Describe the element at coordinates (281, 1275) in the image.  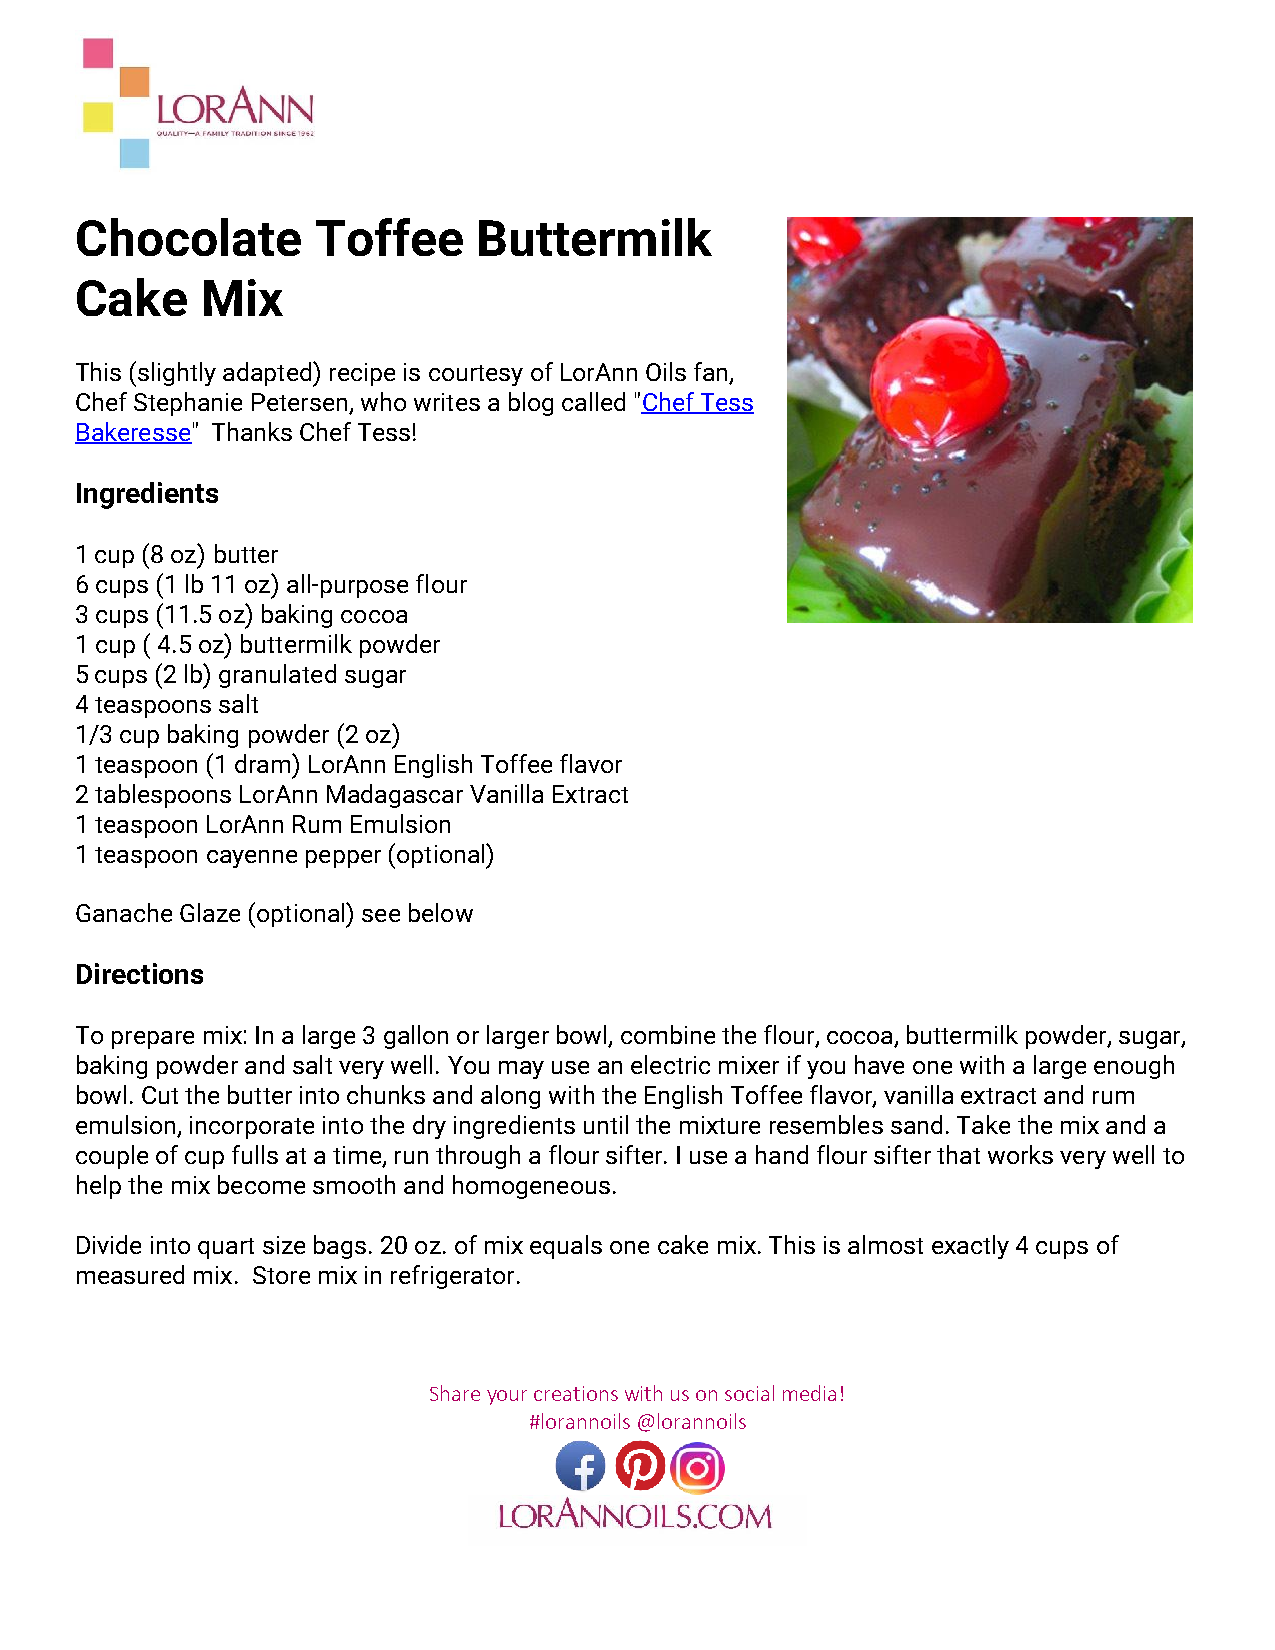
I see `Store` at that location.
